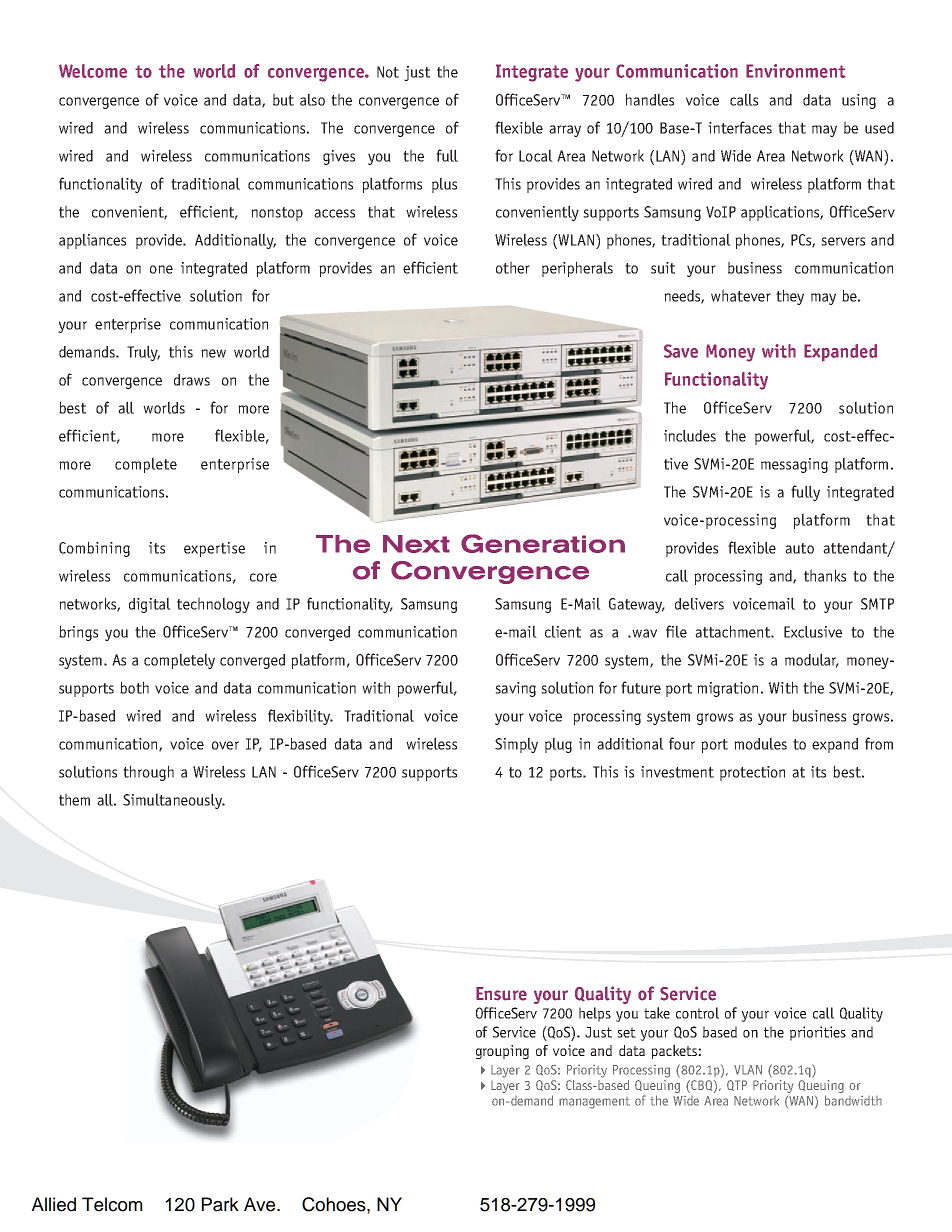 This screenshot has height=1232, width=952. I want to click on Welcome, so click(93, 71).
